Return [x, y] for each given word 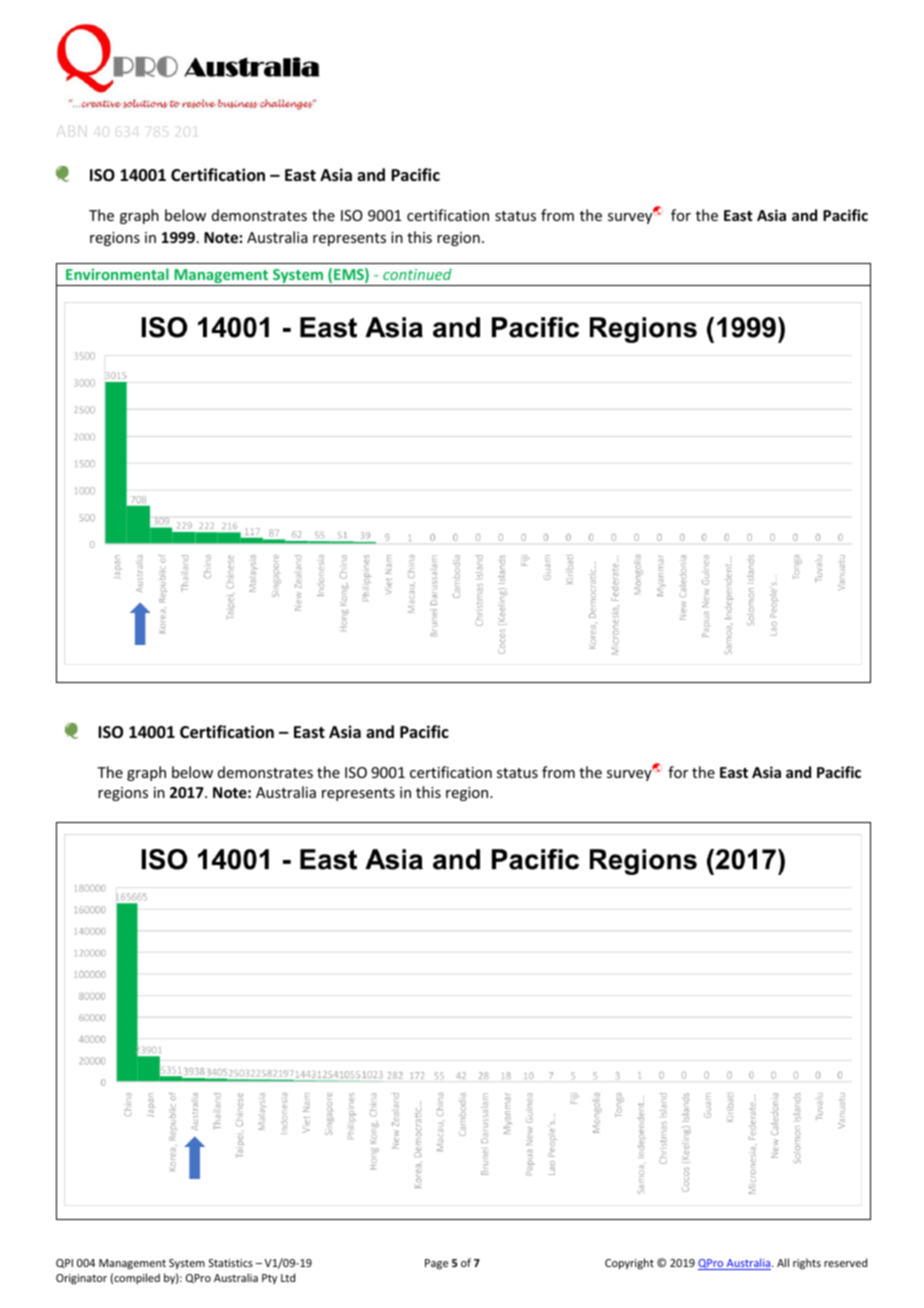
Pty [269, 1279]
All [783, 1262]
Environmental [117, 274]
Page [436, 1264]
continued [417, 274]
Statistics [231, 1263]
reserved [845, 1262]
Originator [81, 1279]
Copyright [629, 1263]
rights [807, 1264]
